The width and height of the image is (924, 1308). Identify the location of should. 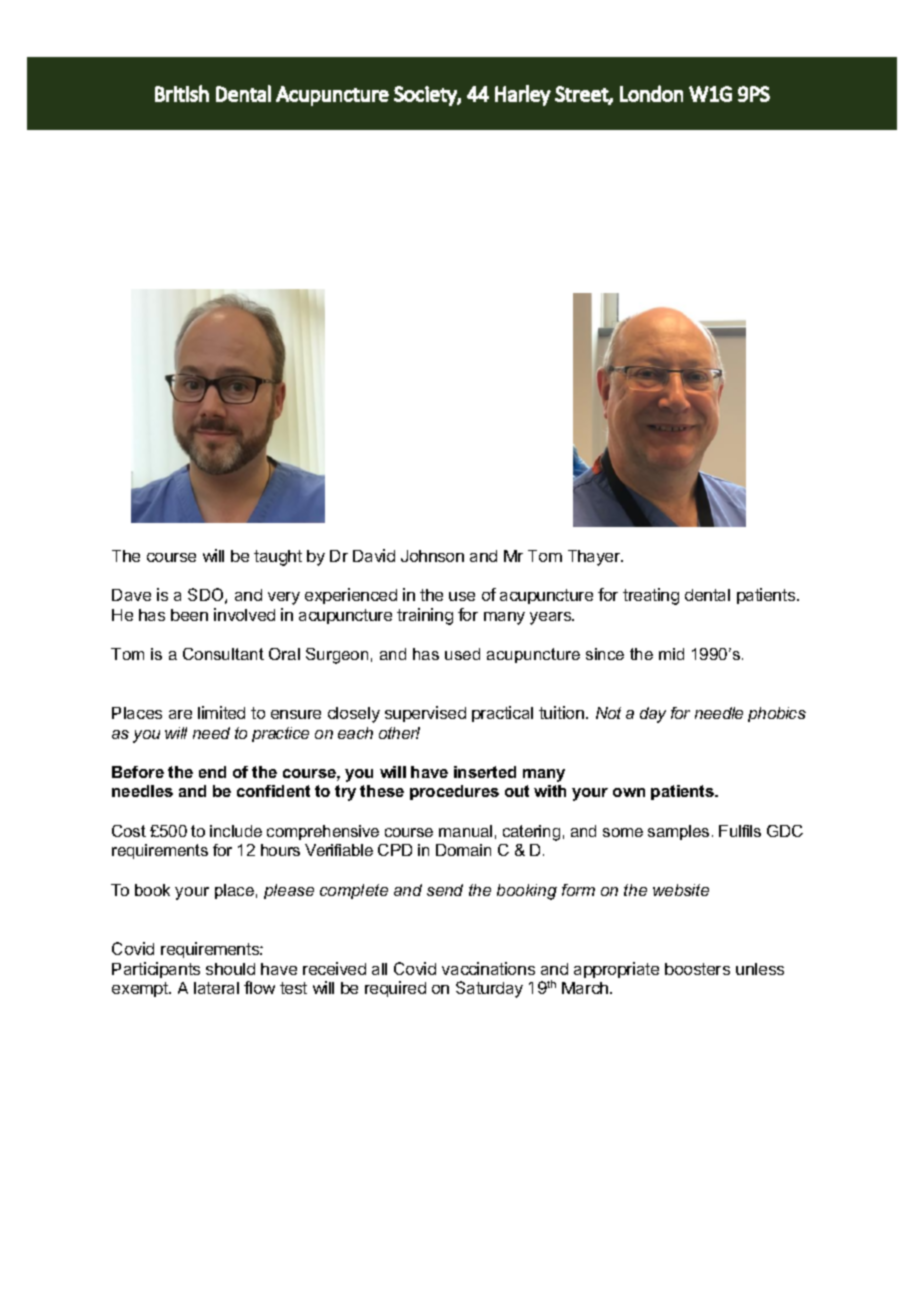
(230, 969).
